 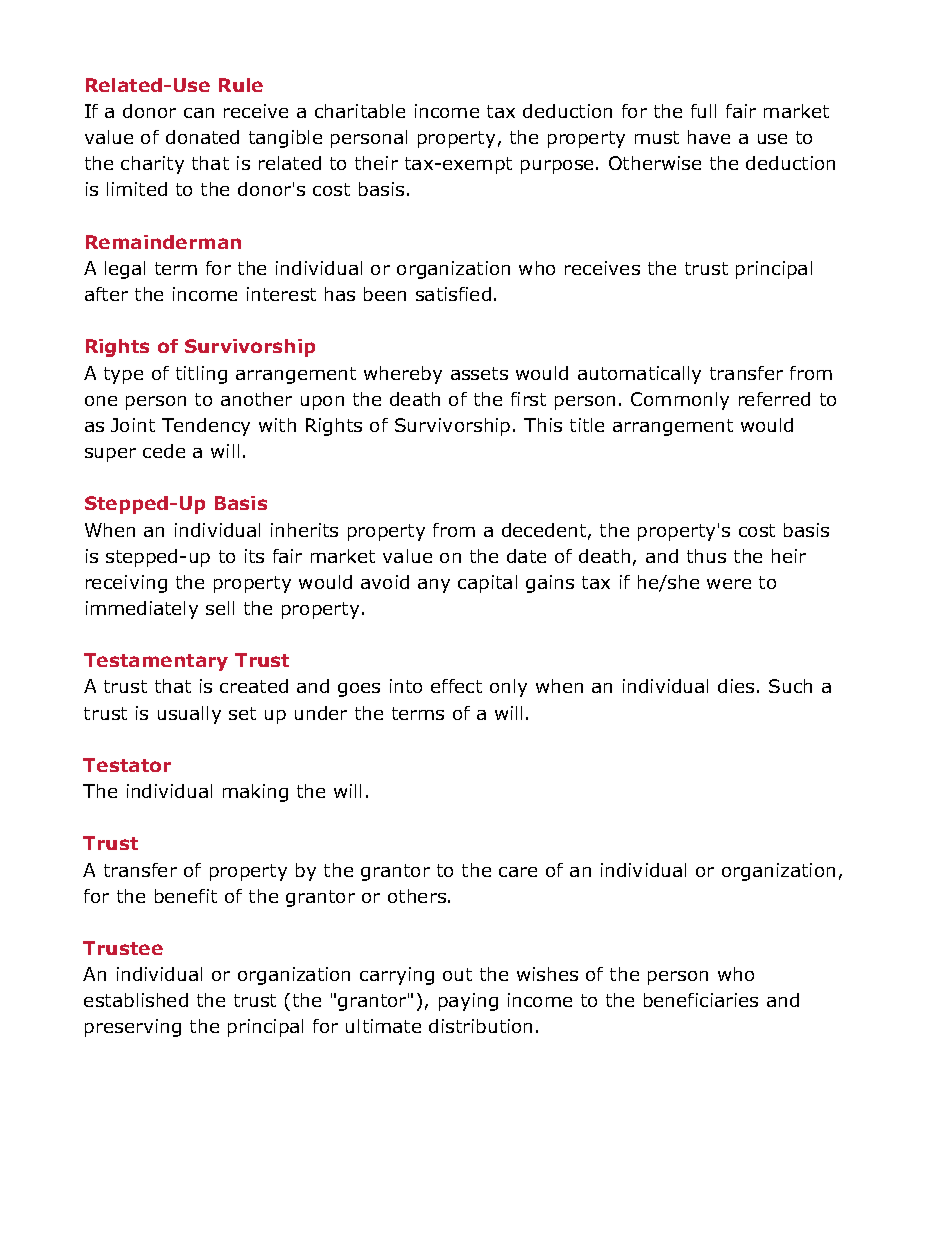 I want to click on receiving, so click(x=126, y=584).
